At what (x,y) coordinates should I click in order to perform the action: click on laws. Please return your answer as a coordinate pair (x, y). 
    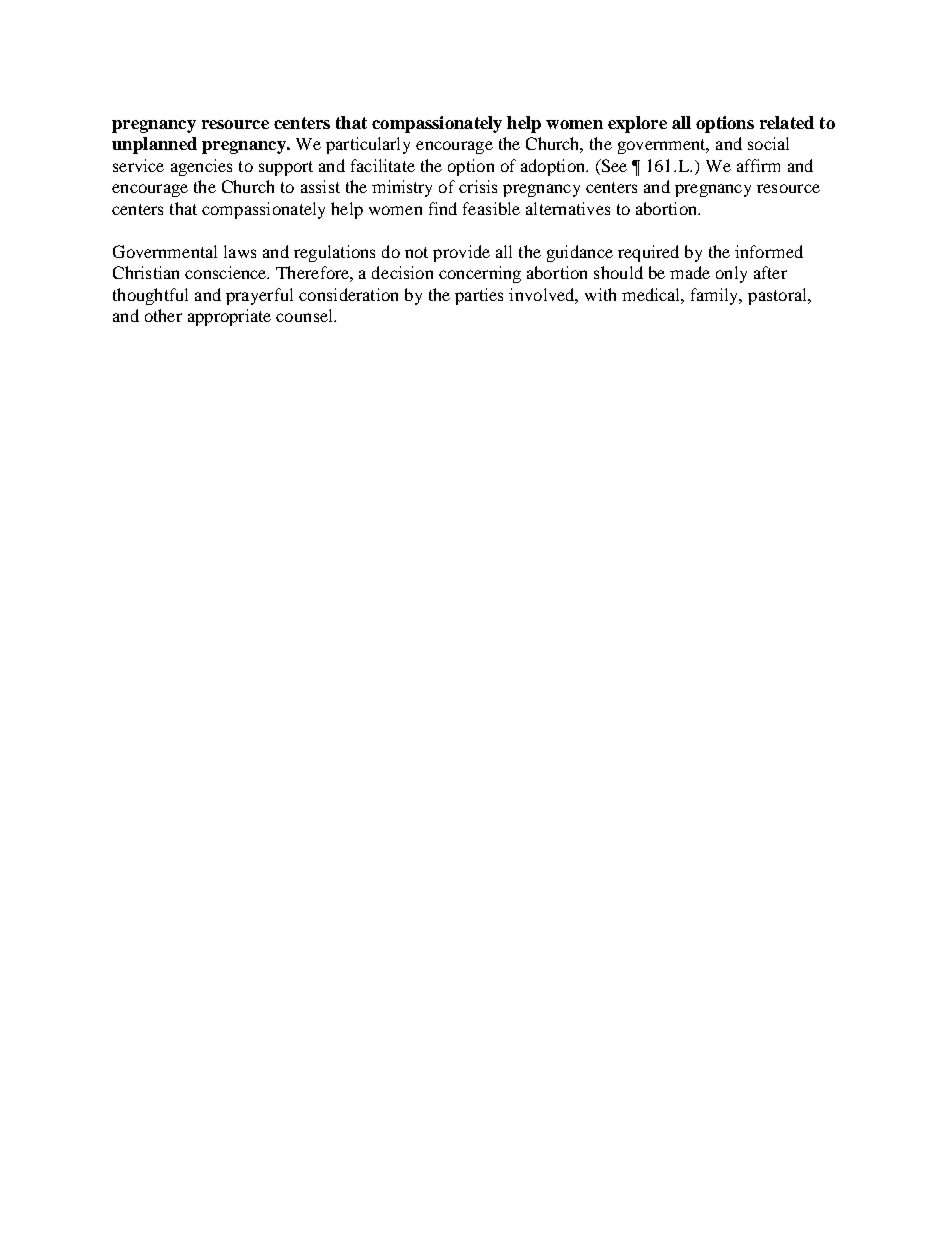
    Looking at the image, I should click on (240, 251).
